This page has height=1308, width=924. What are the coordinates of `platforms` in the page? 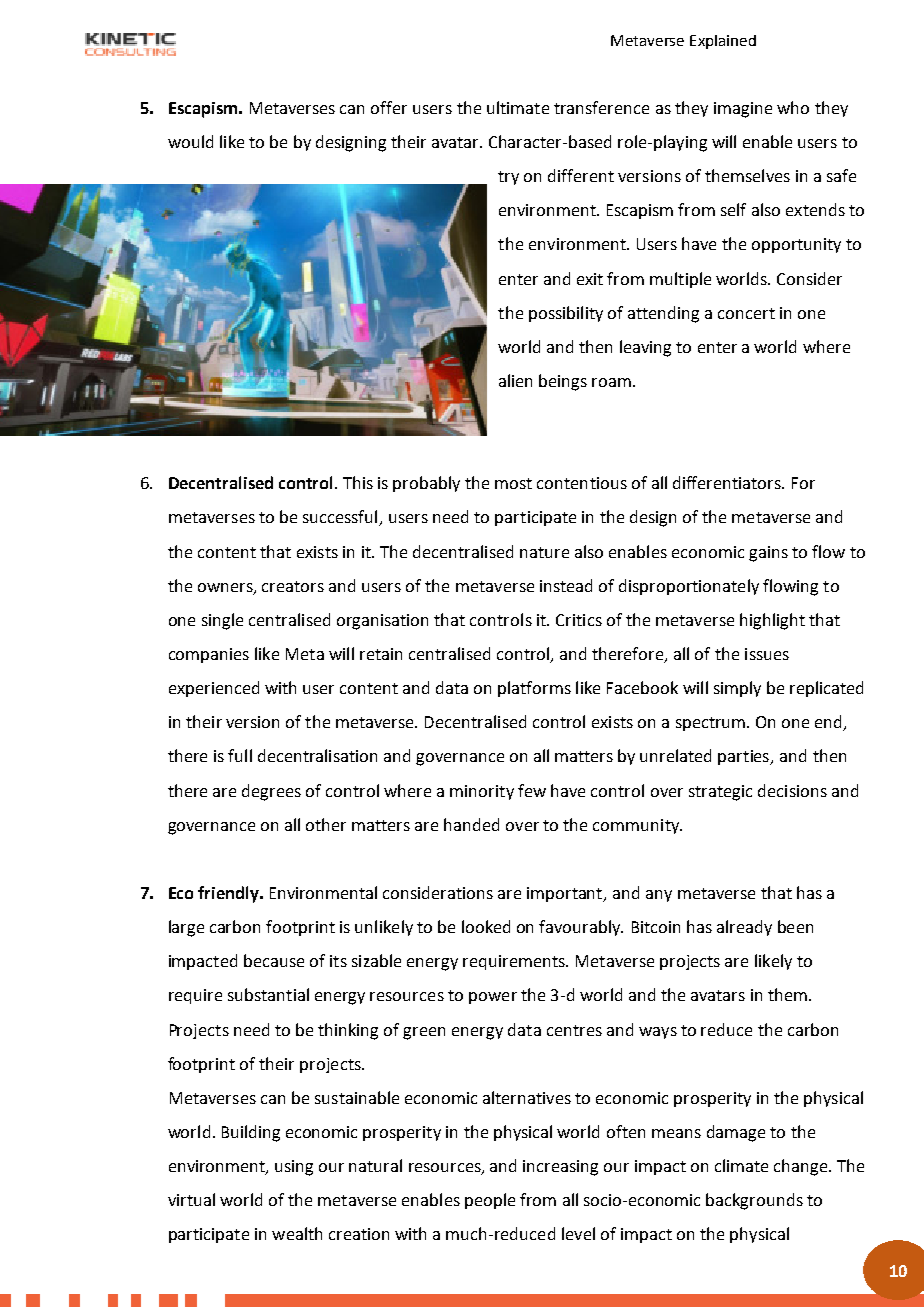 It's located at (534, 689).
